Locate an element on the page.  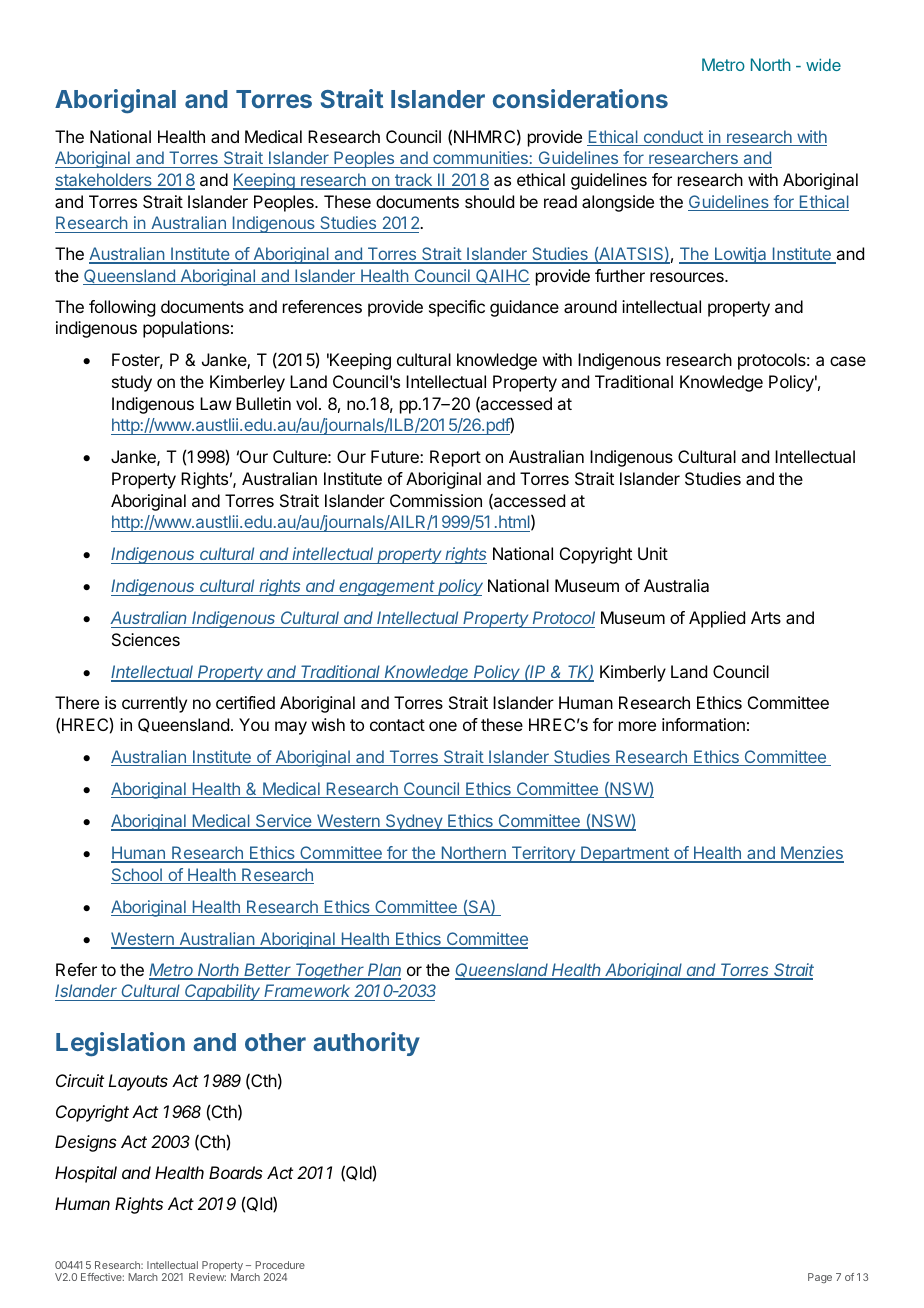
Menzies is located at coordinates (811, 854).
